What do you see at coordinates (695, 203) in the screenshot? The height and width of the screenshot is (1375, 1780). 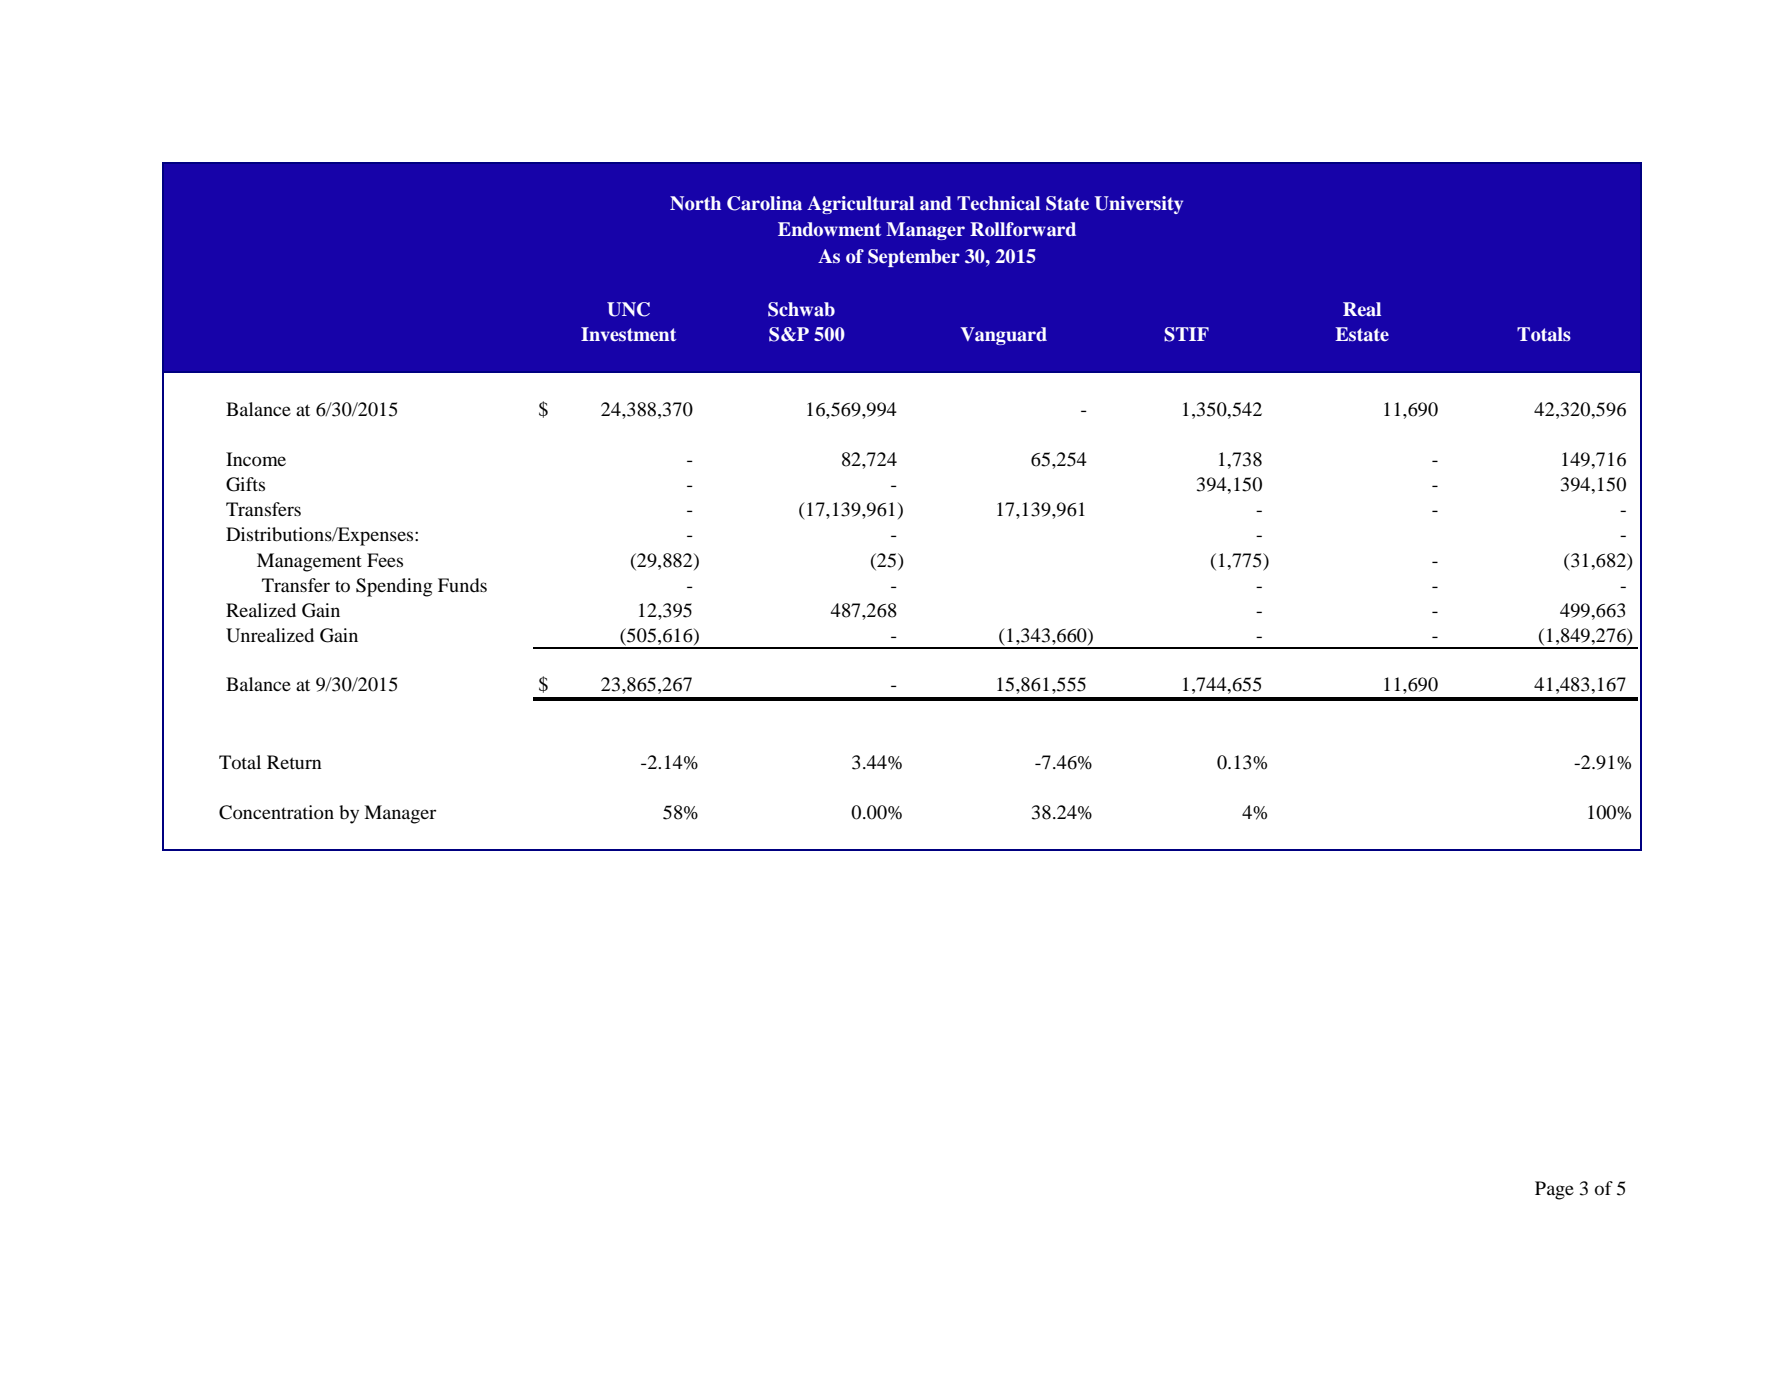 I see `North` at bounding box center [695, 203].
